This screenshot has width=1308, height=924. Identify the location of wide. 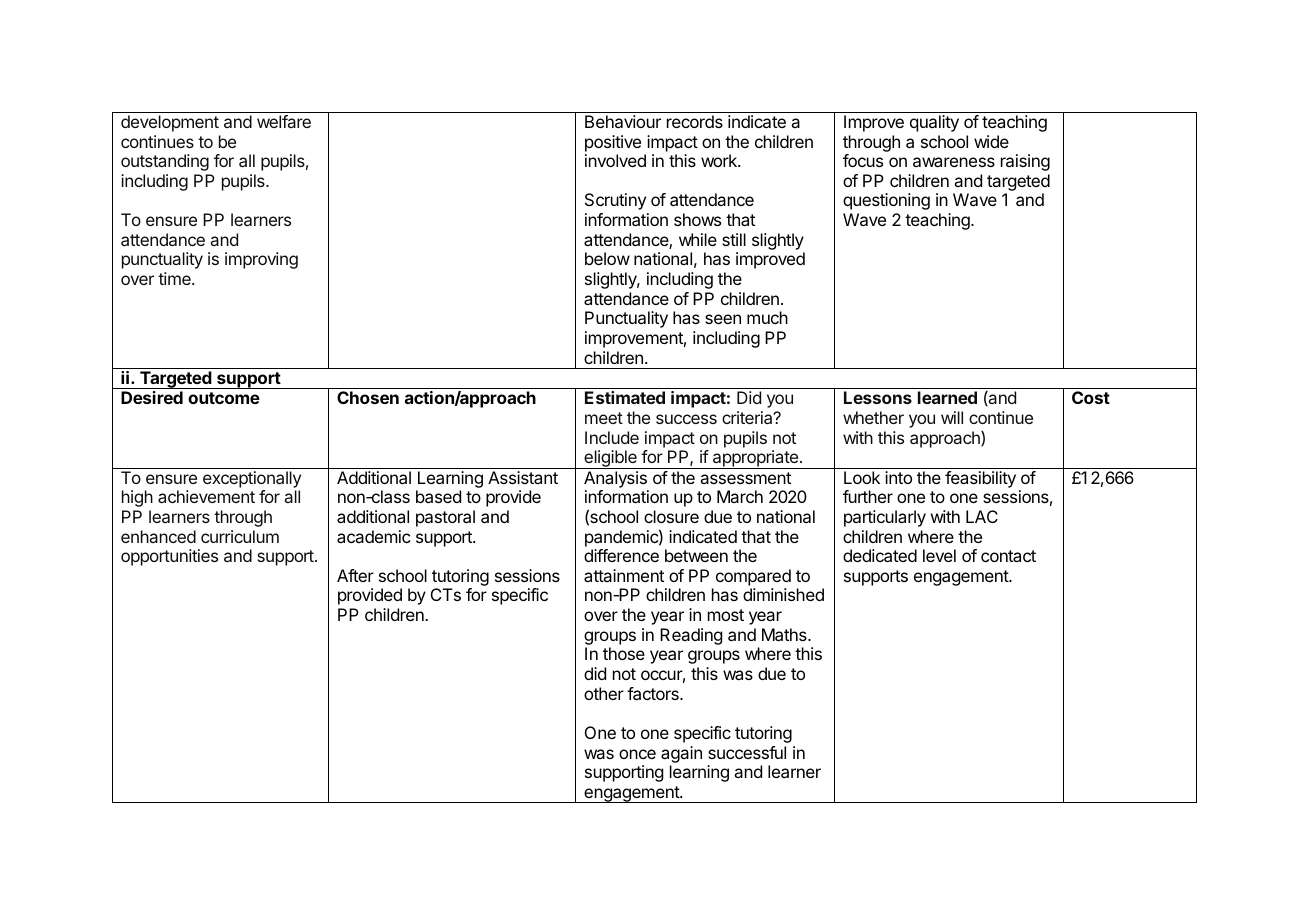
(991, 141).
